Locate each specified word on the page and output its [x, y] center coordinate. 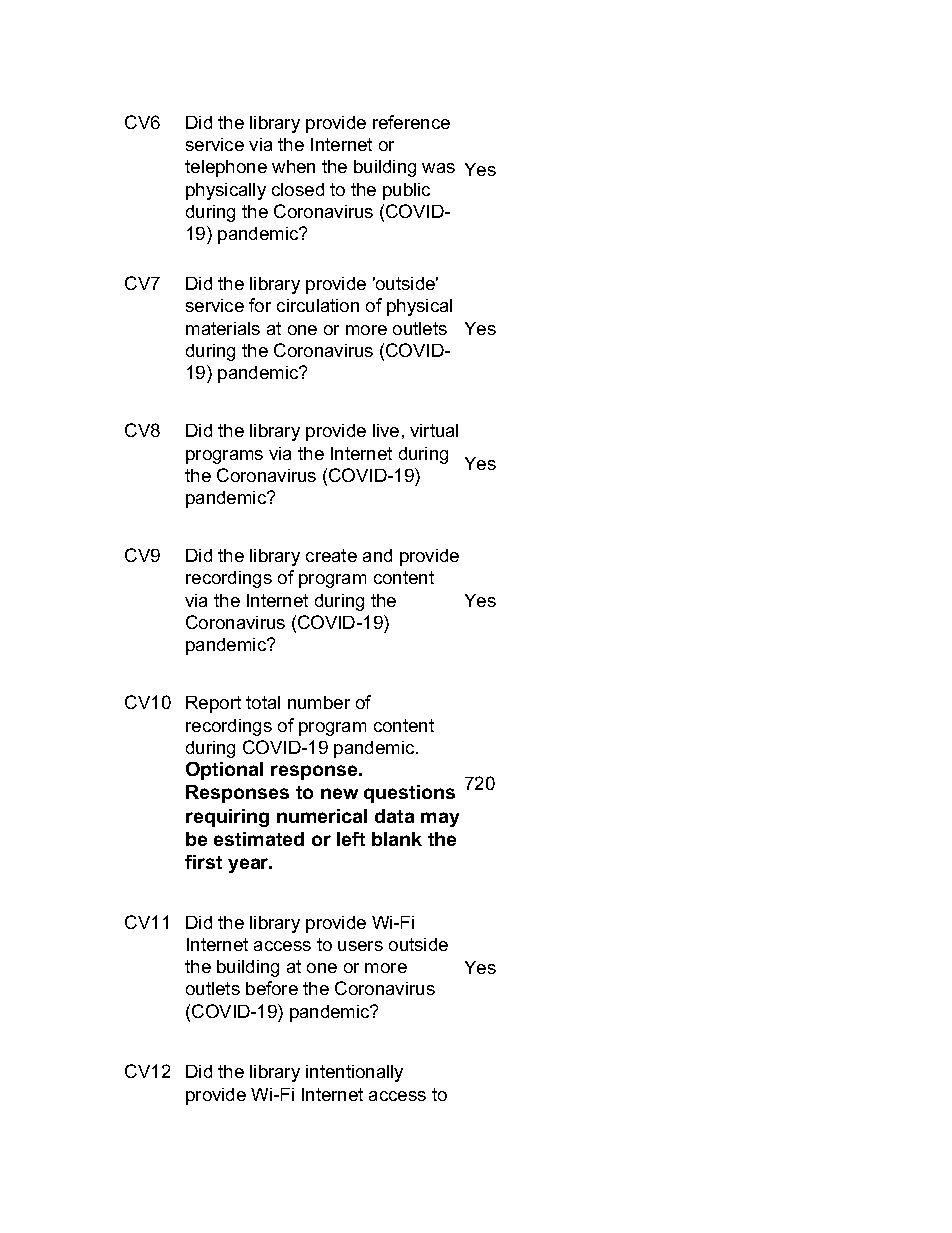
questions [409, 794]
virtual [434, 430]
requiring [227, 818]
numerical [322, 816]
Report [213, 704]
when [293, 166]
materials [223, 328]
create [331, 555]
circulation [318, 305]
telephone [226, 168]
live [386, 430]
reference [411, 122]
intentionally [354, 1073]
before [272, 988]
